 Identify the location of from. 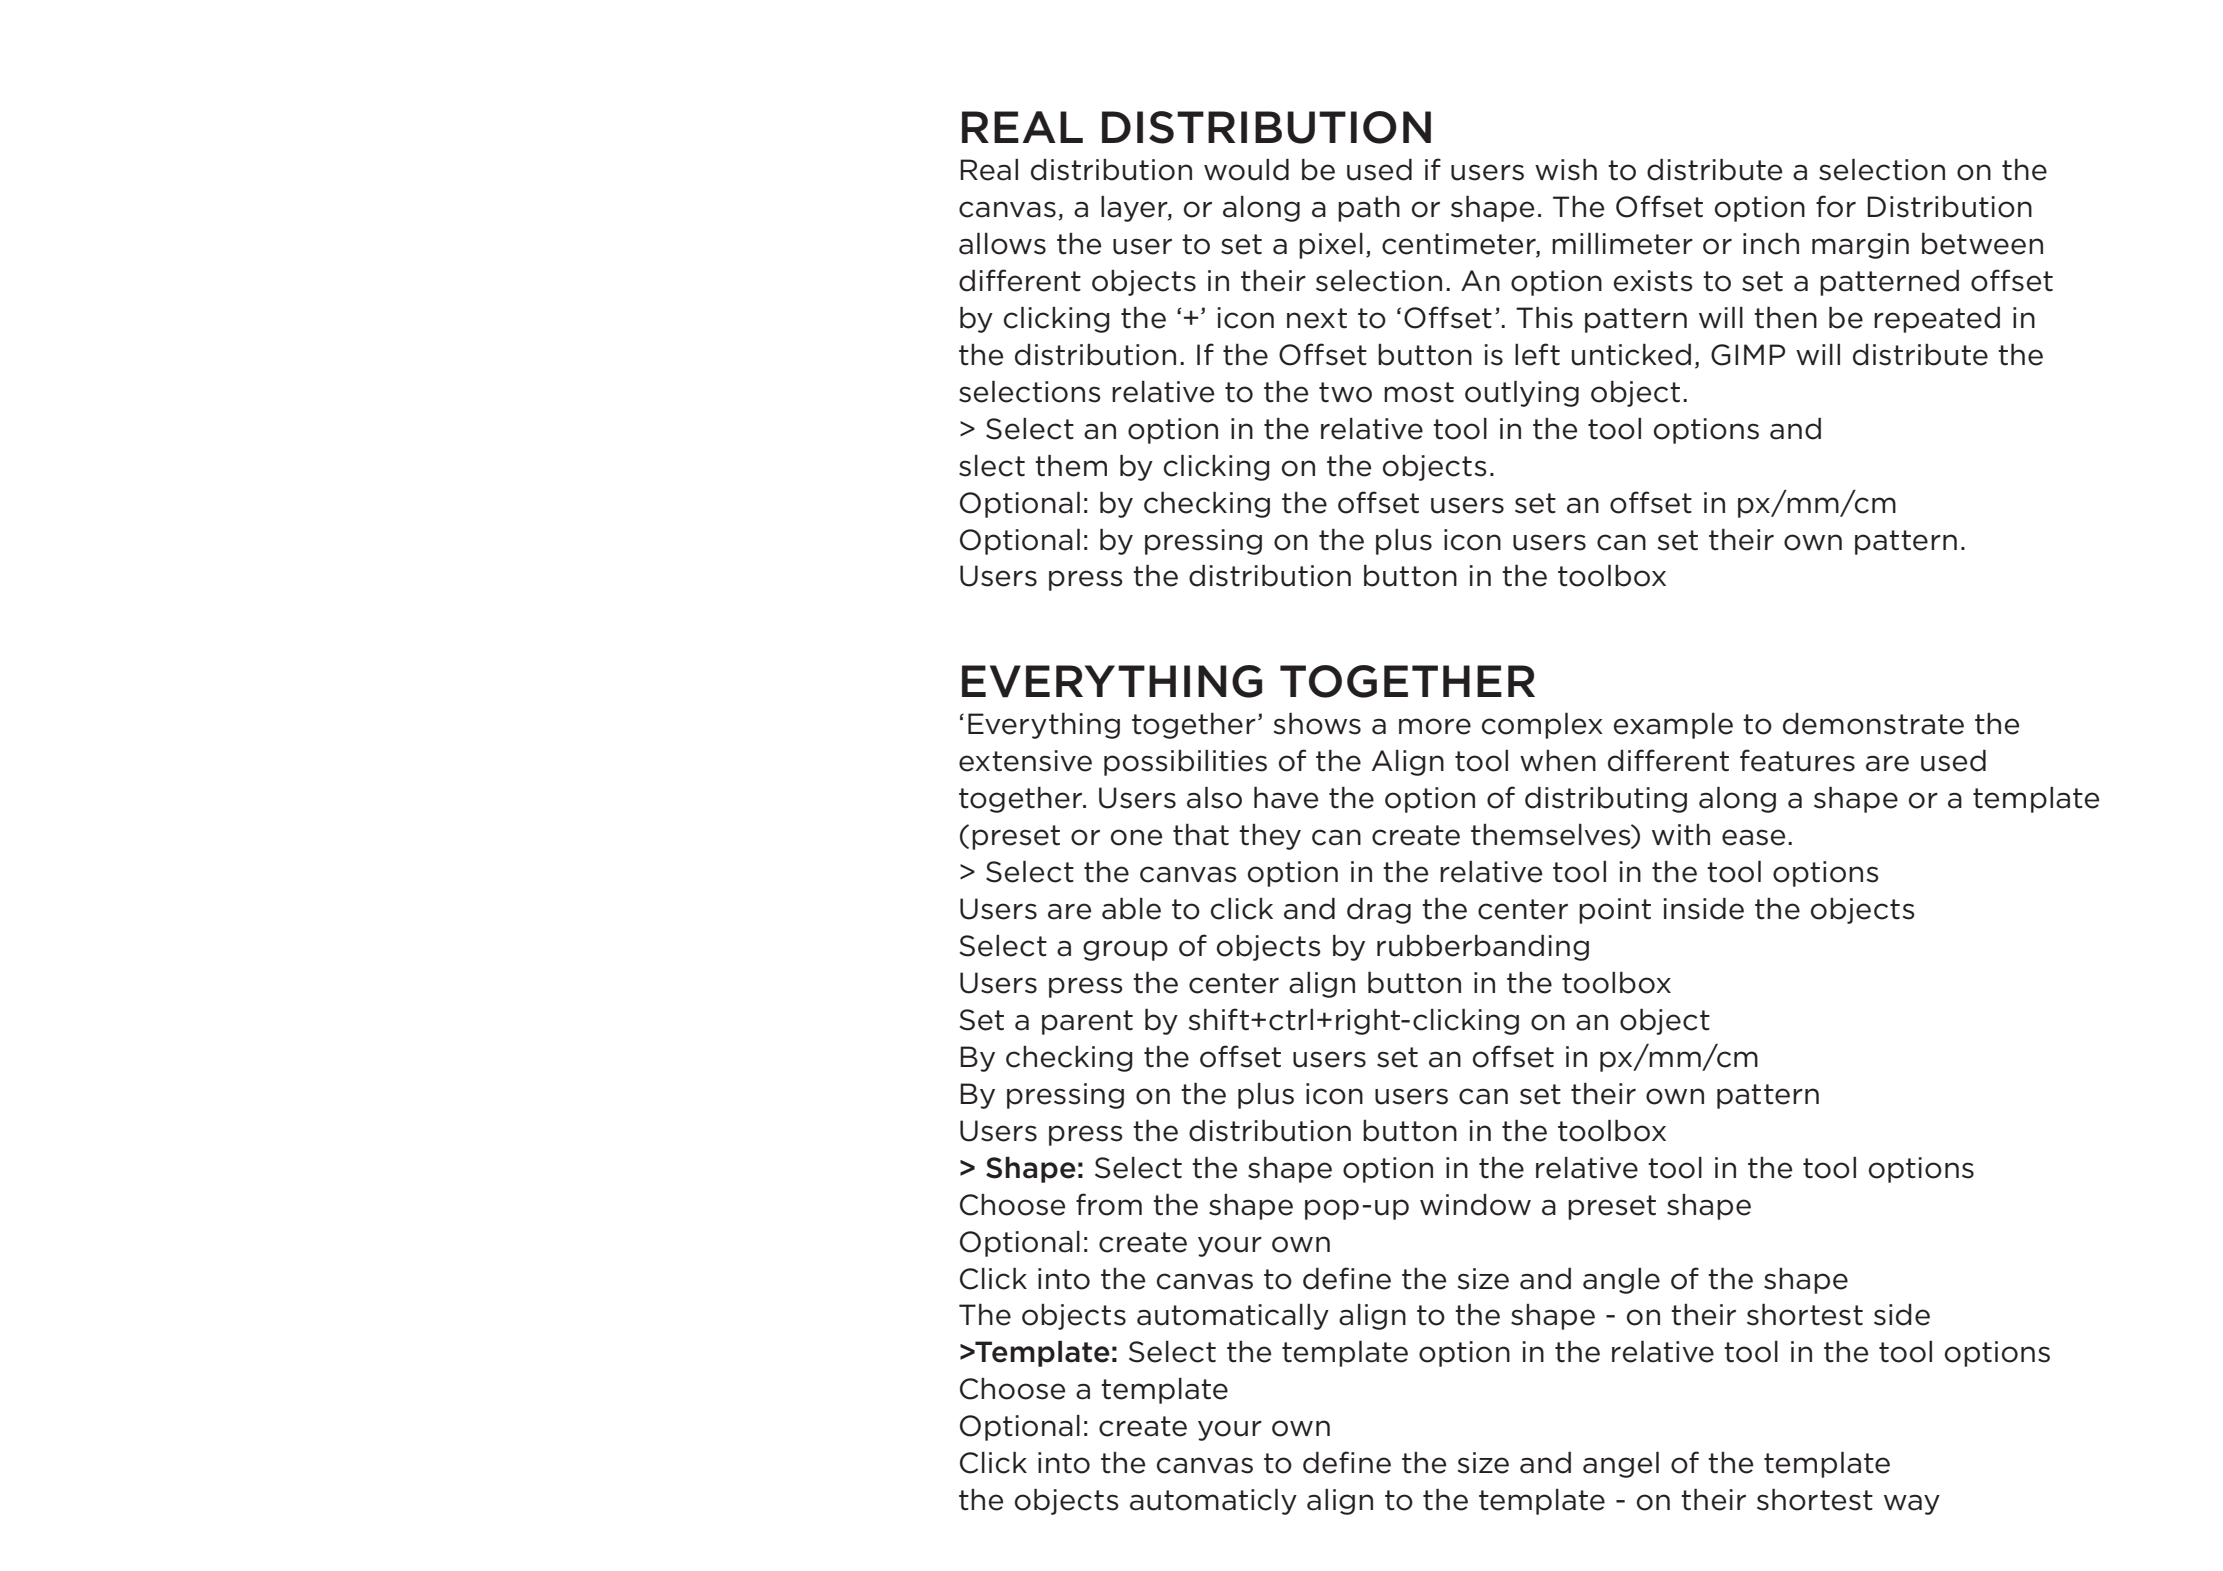
(1109, 1204).
